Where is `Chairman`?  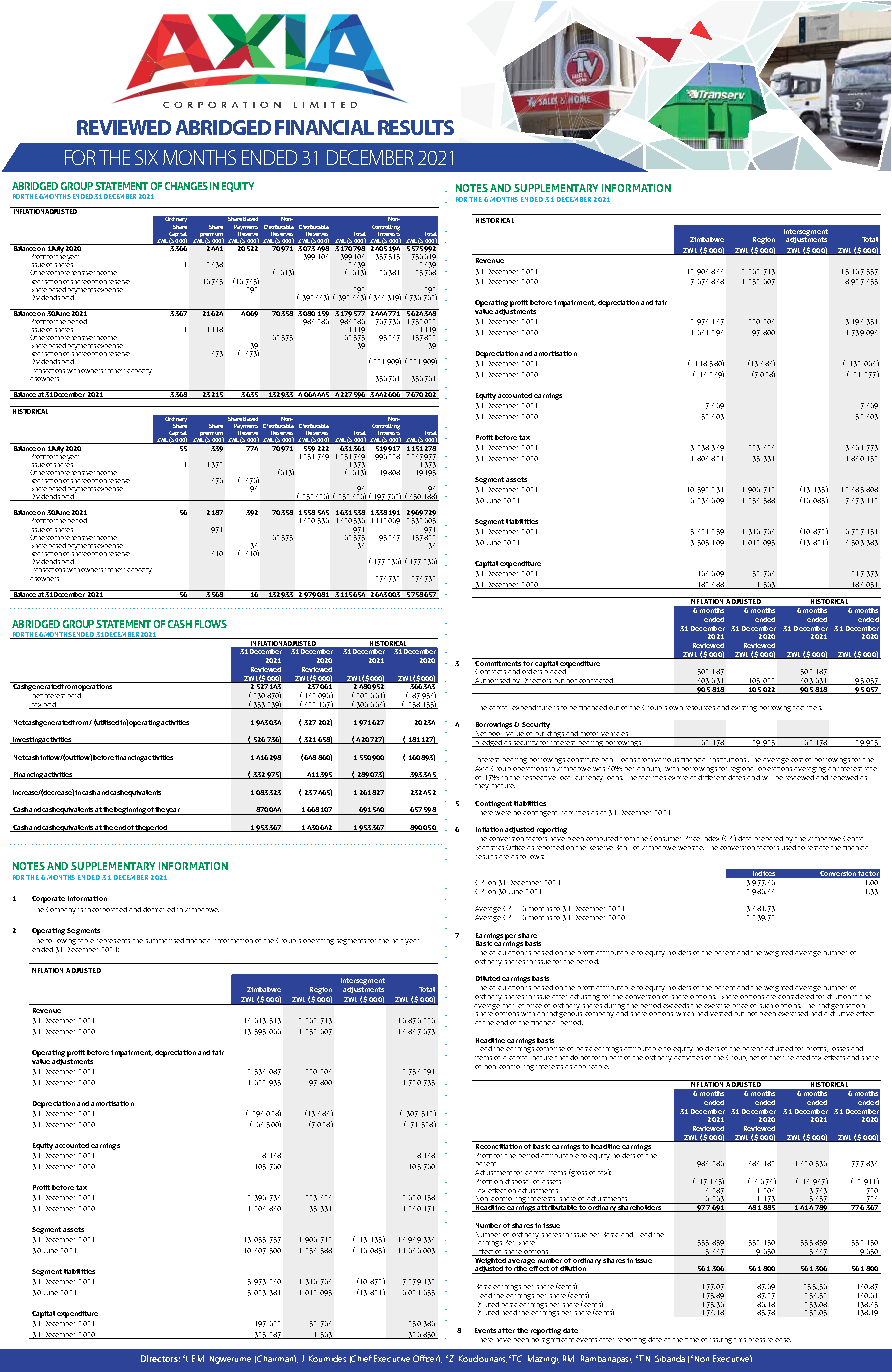
Chairman is located at coordinates (276, 1358).
